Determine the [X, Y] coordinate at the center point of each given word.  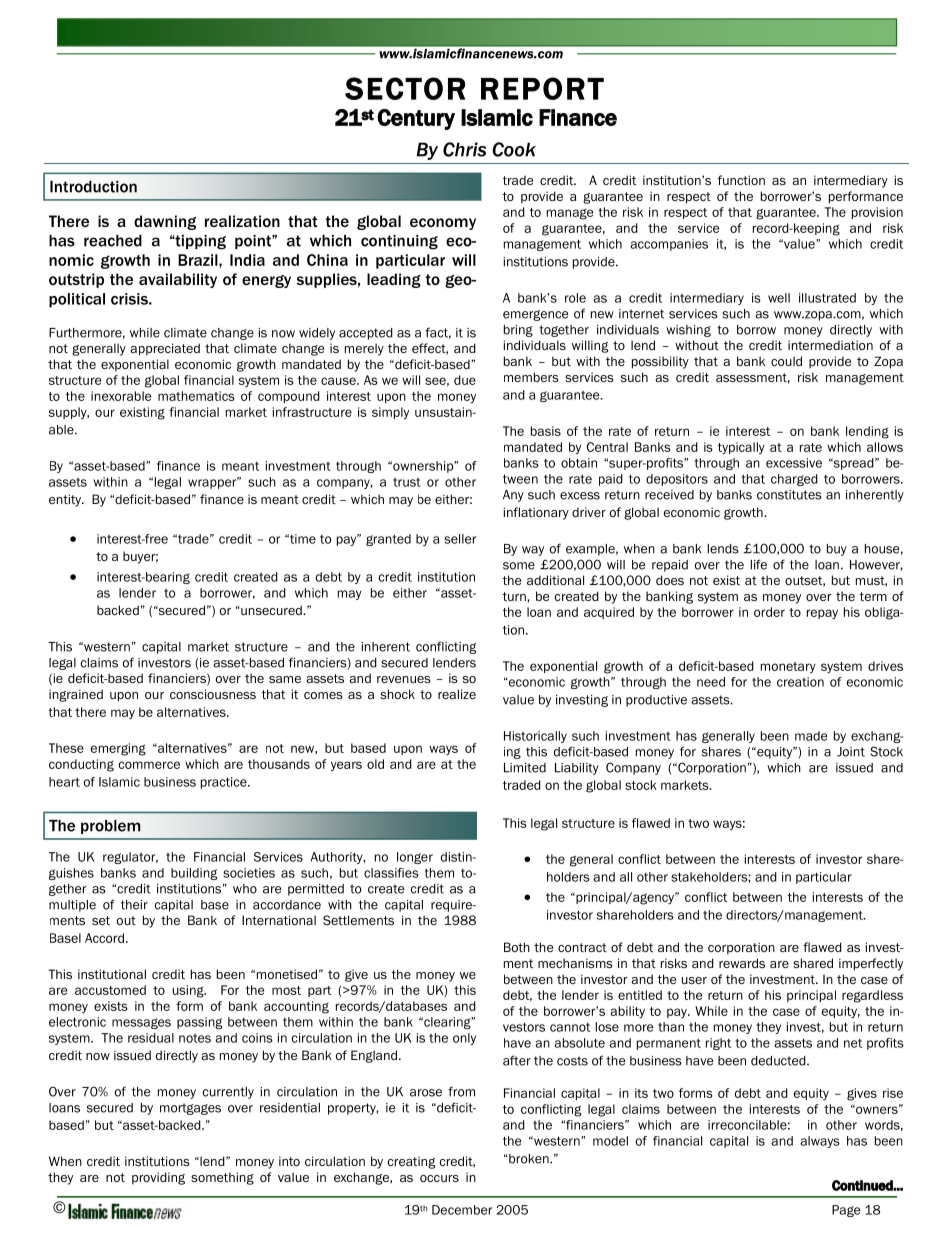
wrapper [213, 483]
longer [415, 858]
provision [877, 213]
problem [111, 827]
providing [158, 1178]
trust [407, 482]
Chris [464, 149]
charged [794, 480]
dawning [165, 222]
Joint [851, 752]
